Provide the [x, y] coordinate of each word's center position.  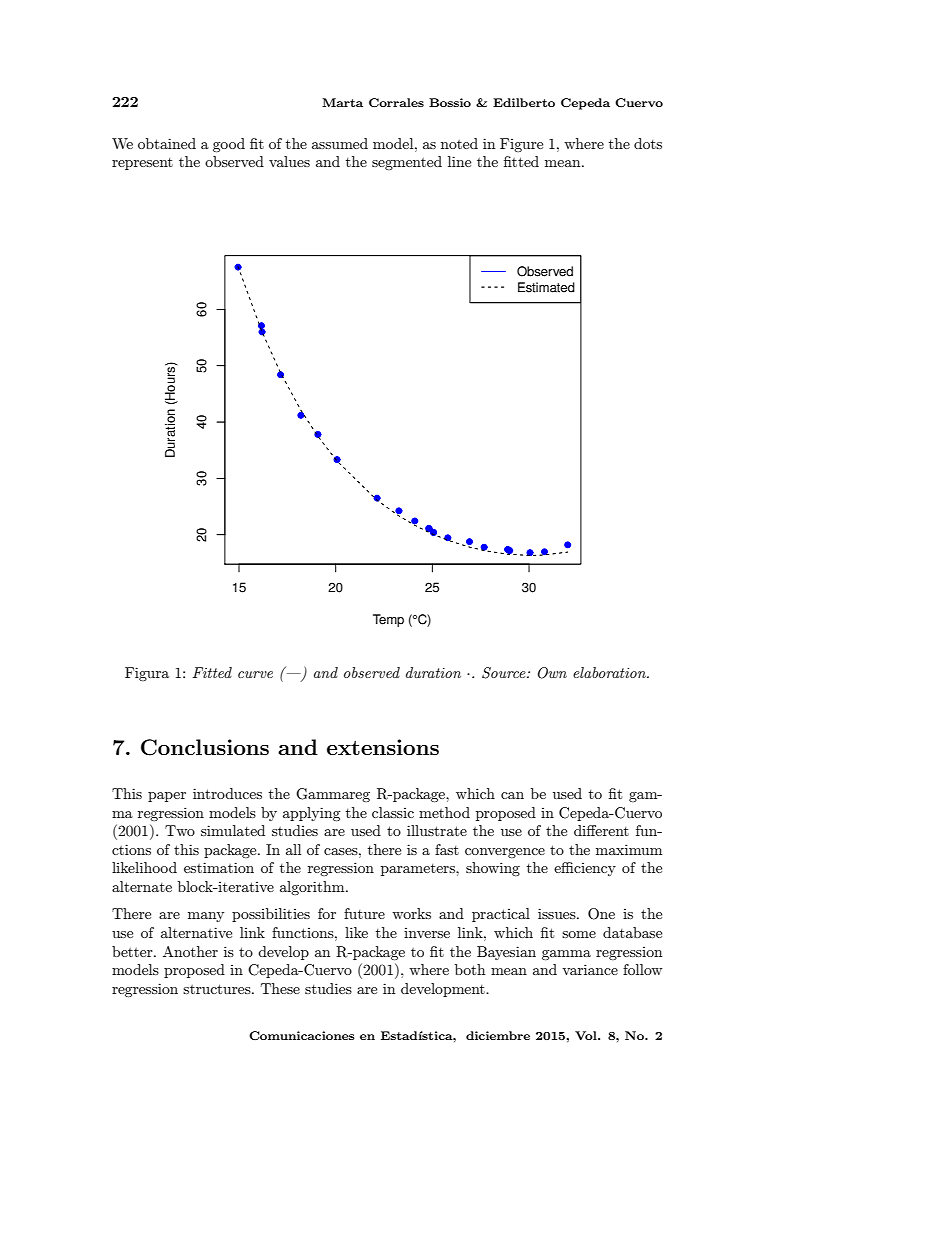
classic [393, 812]
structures [218, 989]
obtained [167, 143]
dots [648, 143]
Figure [521, 145]
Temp [388, 620]
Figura [147, 674]
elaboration [610, 672]
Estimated [546, 287]
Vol [587, 1035]
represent [142, 164]
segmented [407, 163]
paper [167, 797]
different [601, 830]
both [470, 969]
